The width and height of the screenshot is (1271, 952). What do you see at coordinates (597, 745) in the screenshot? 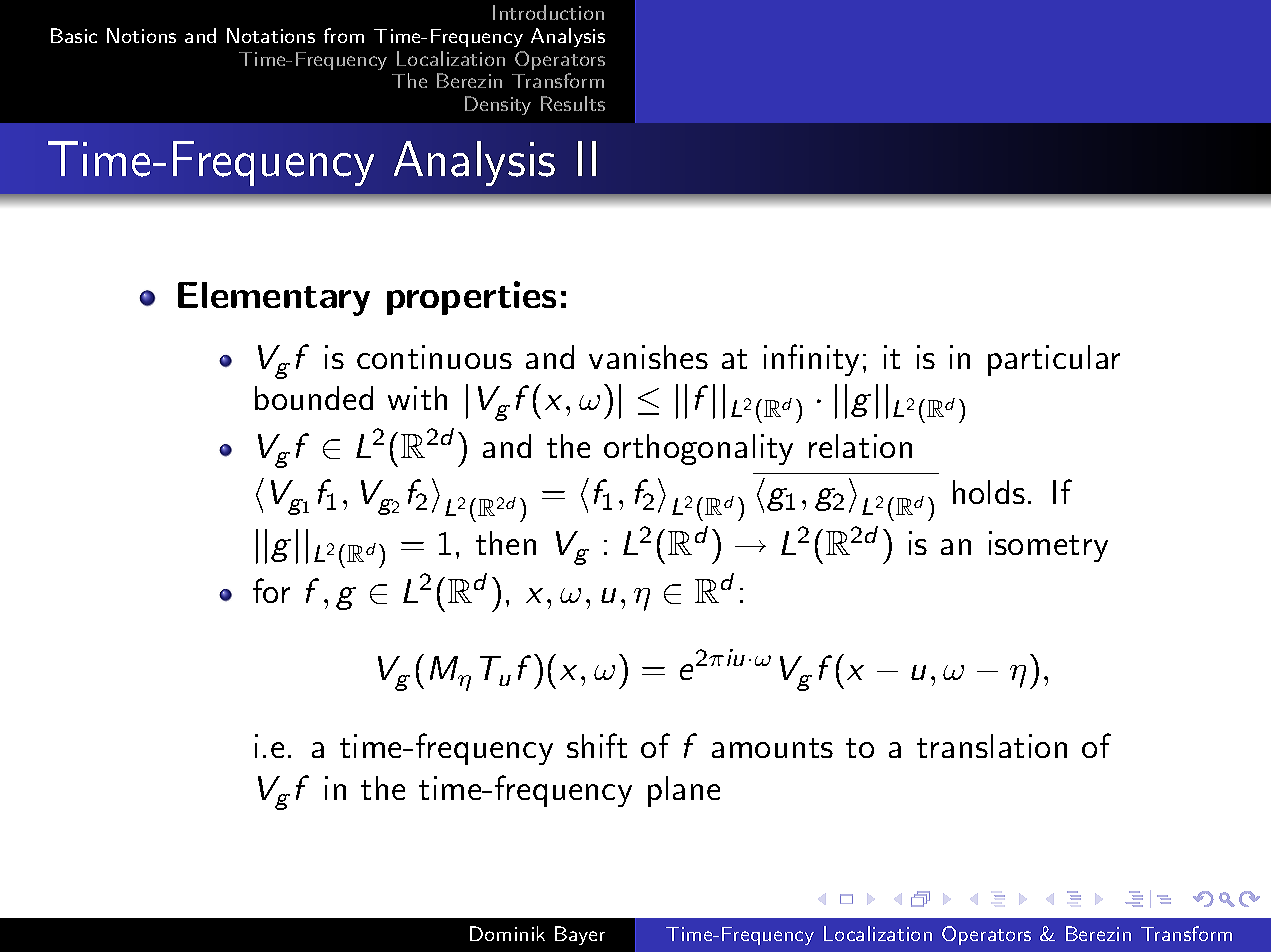
I see `shift` at bounding box center [597, 745].
